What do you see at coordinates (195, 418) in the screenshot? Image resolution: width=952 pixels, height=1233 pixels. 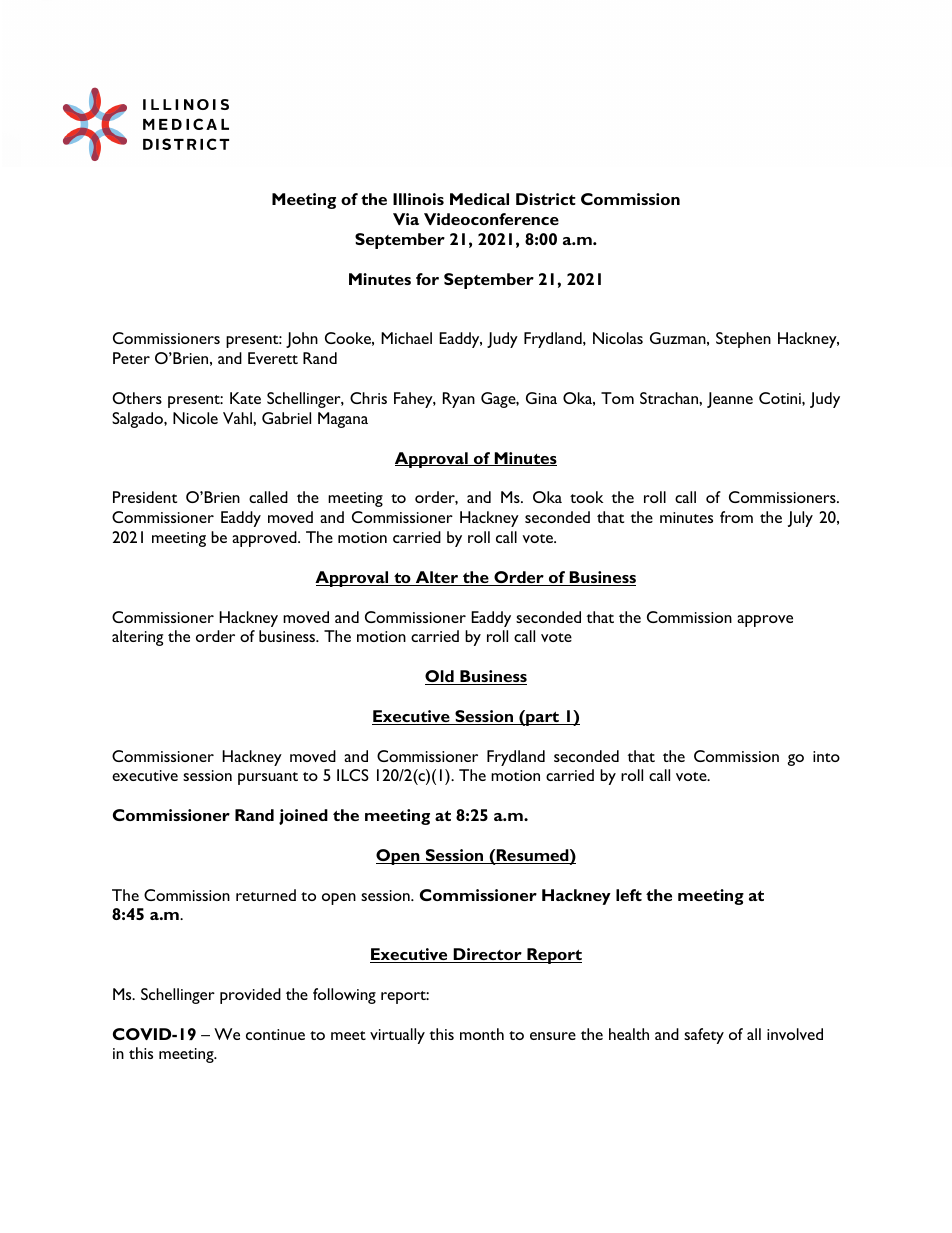 I see `Nicole` at bounding box center [195, 418].
